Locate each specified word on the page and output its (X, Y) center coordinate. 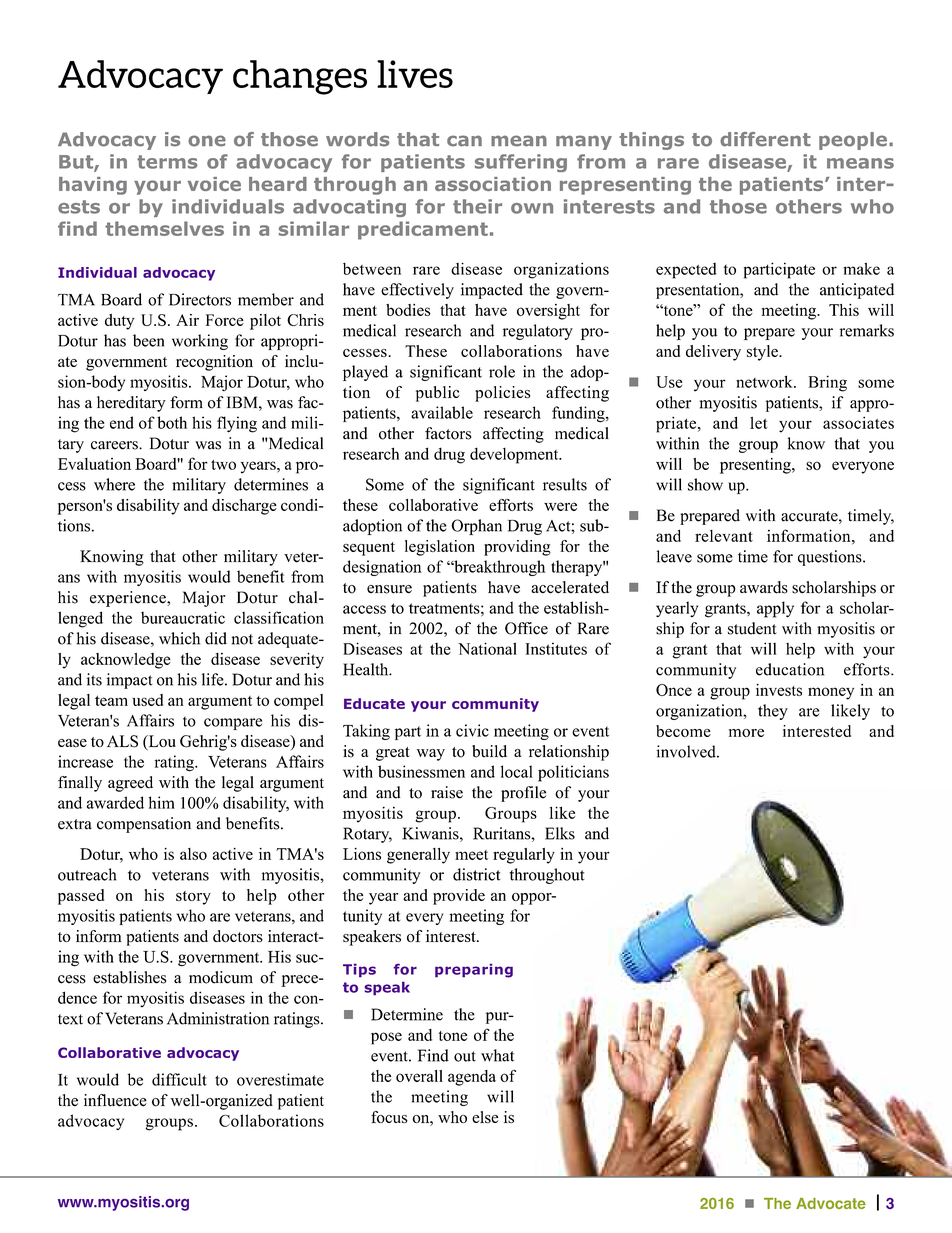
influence (115, 1100)
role (502, 371)
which (179, 638)
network (765, 381)
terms (167, 162)
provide (459, 897)
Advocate (831, 1203)
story (193, 898)
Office (526, 628)
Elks (560, 833)
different (765, 139)
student (752, 628)
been (148, 340)
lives (415, 74)
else (485, 1117)
